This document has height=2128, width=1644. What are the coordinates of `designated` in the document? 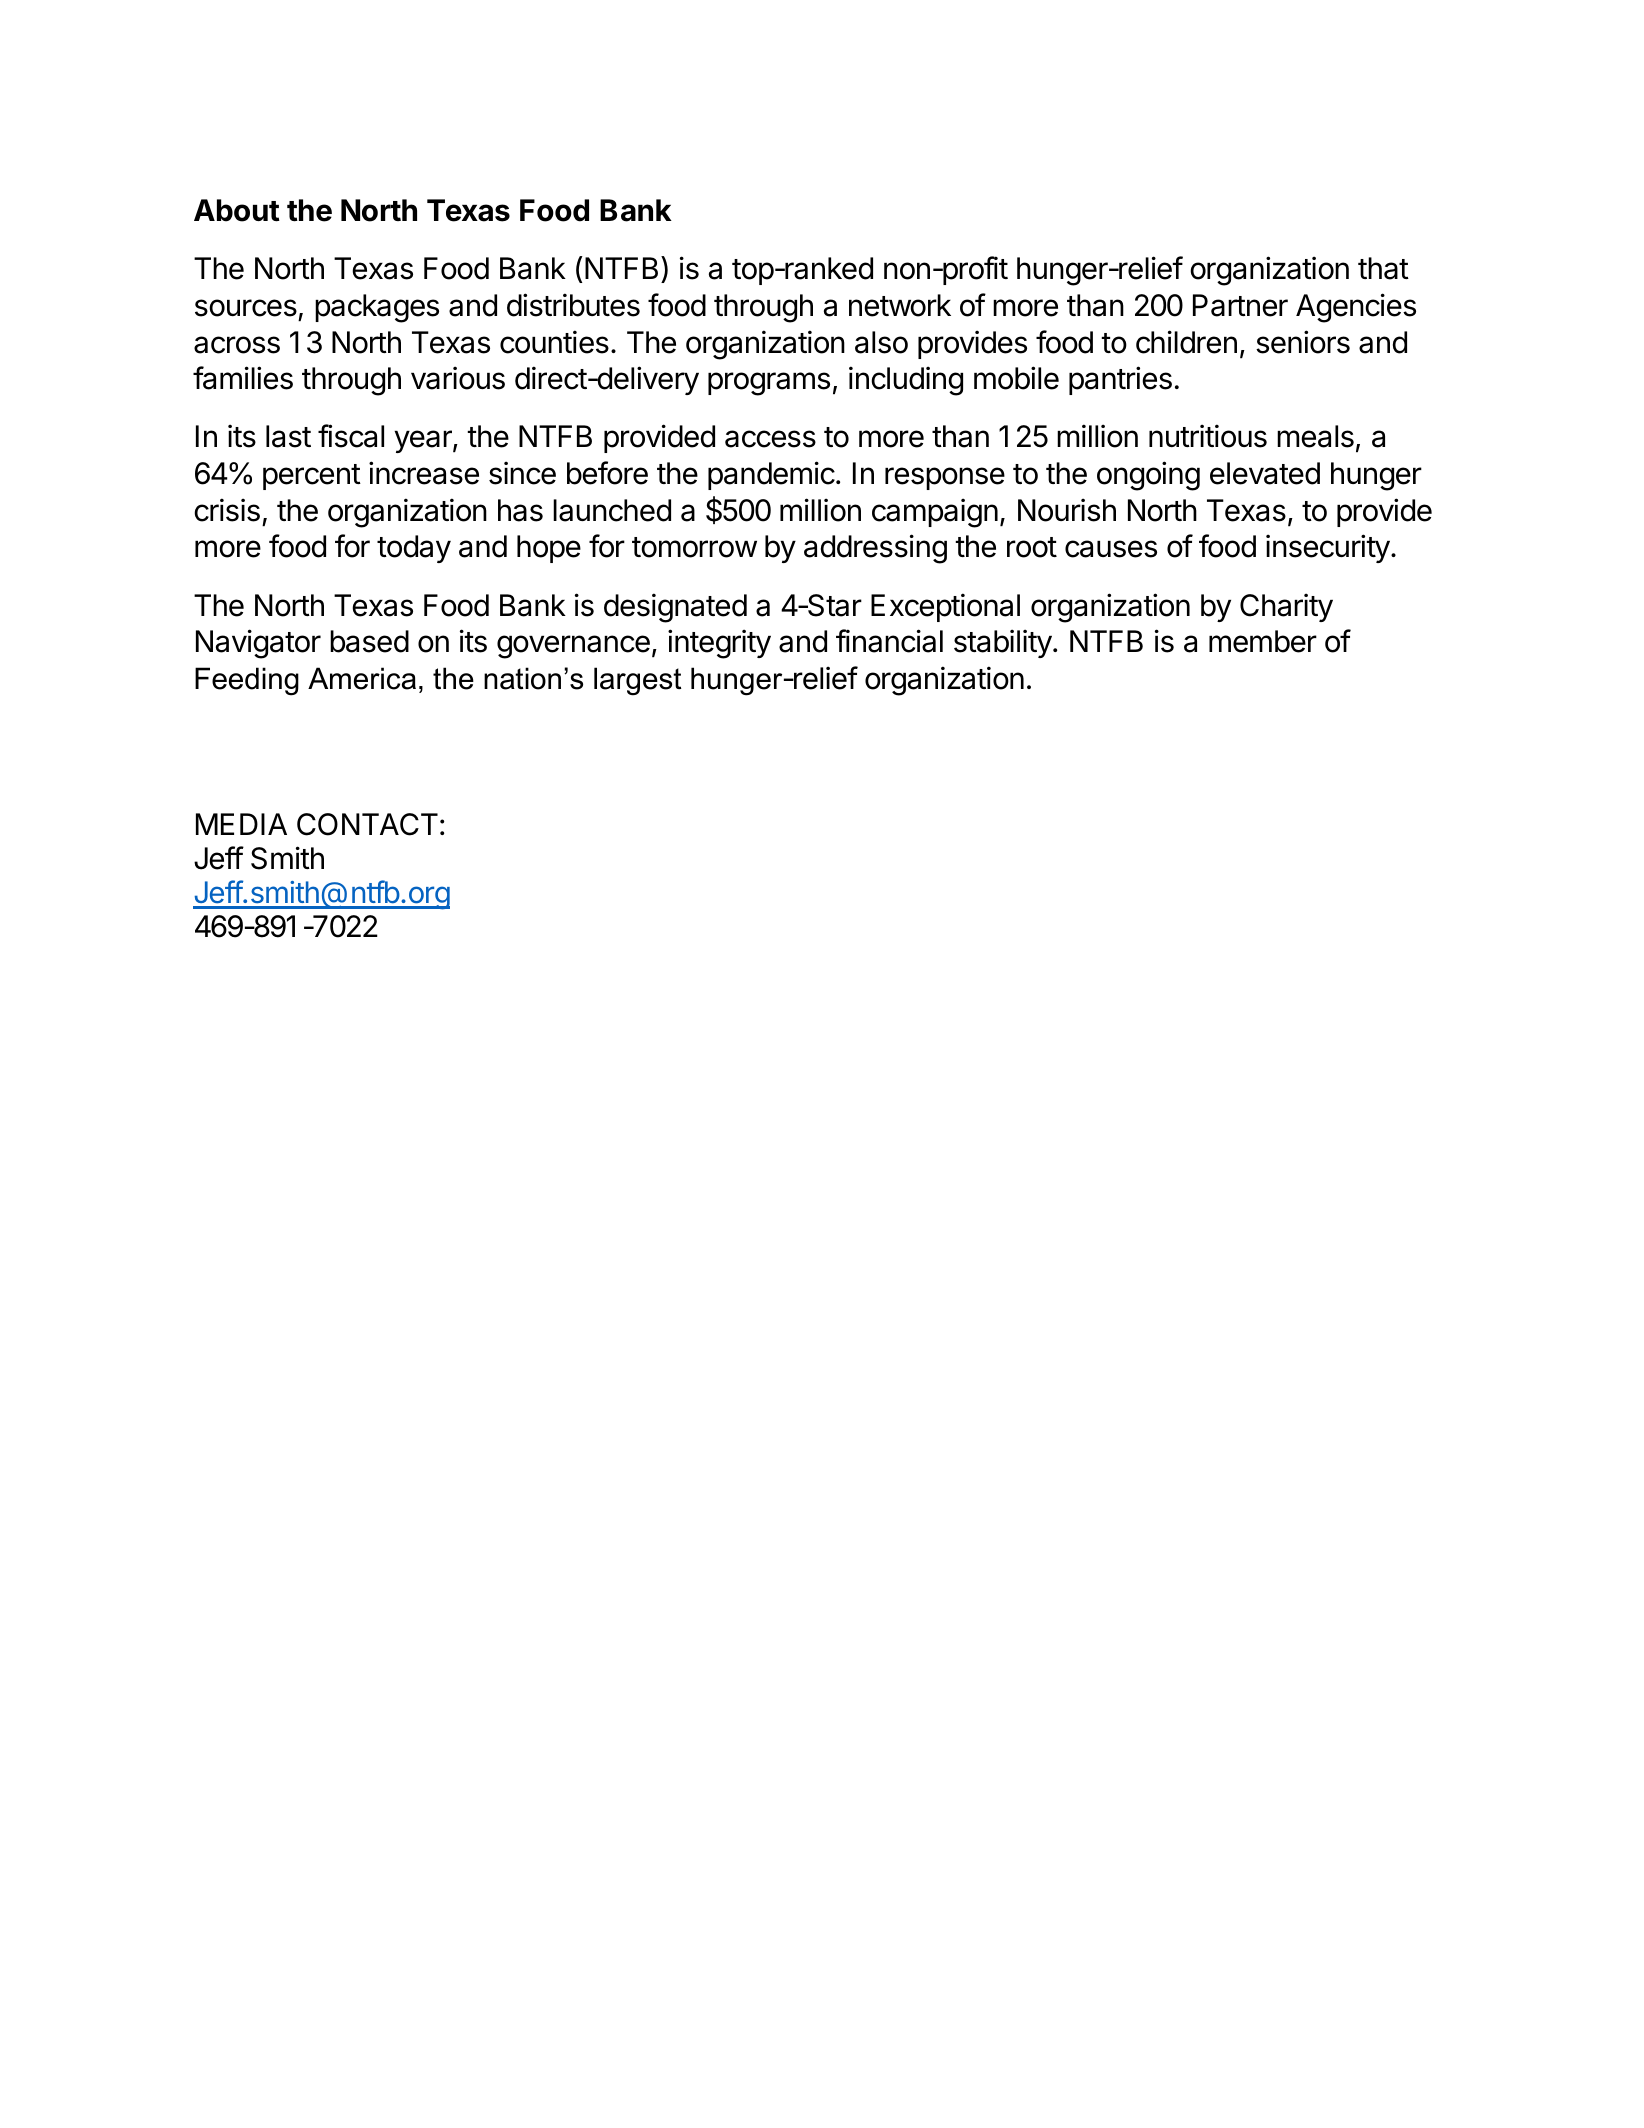 It's located at (675, 608).
